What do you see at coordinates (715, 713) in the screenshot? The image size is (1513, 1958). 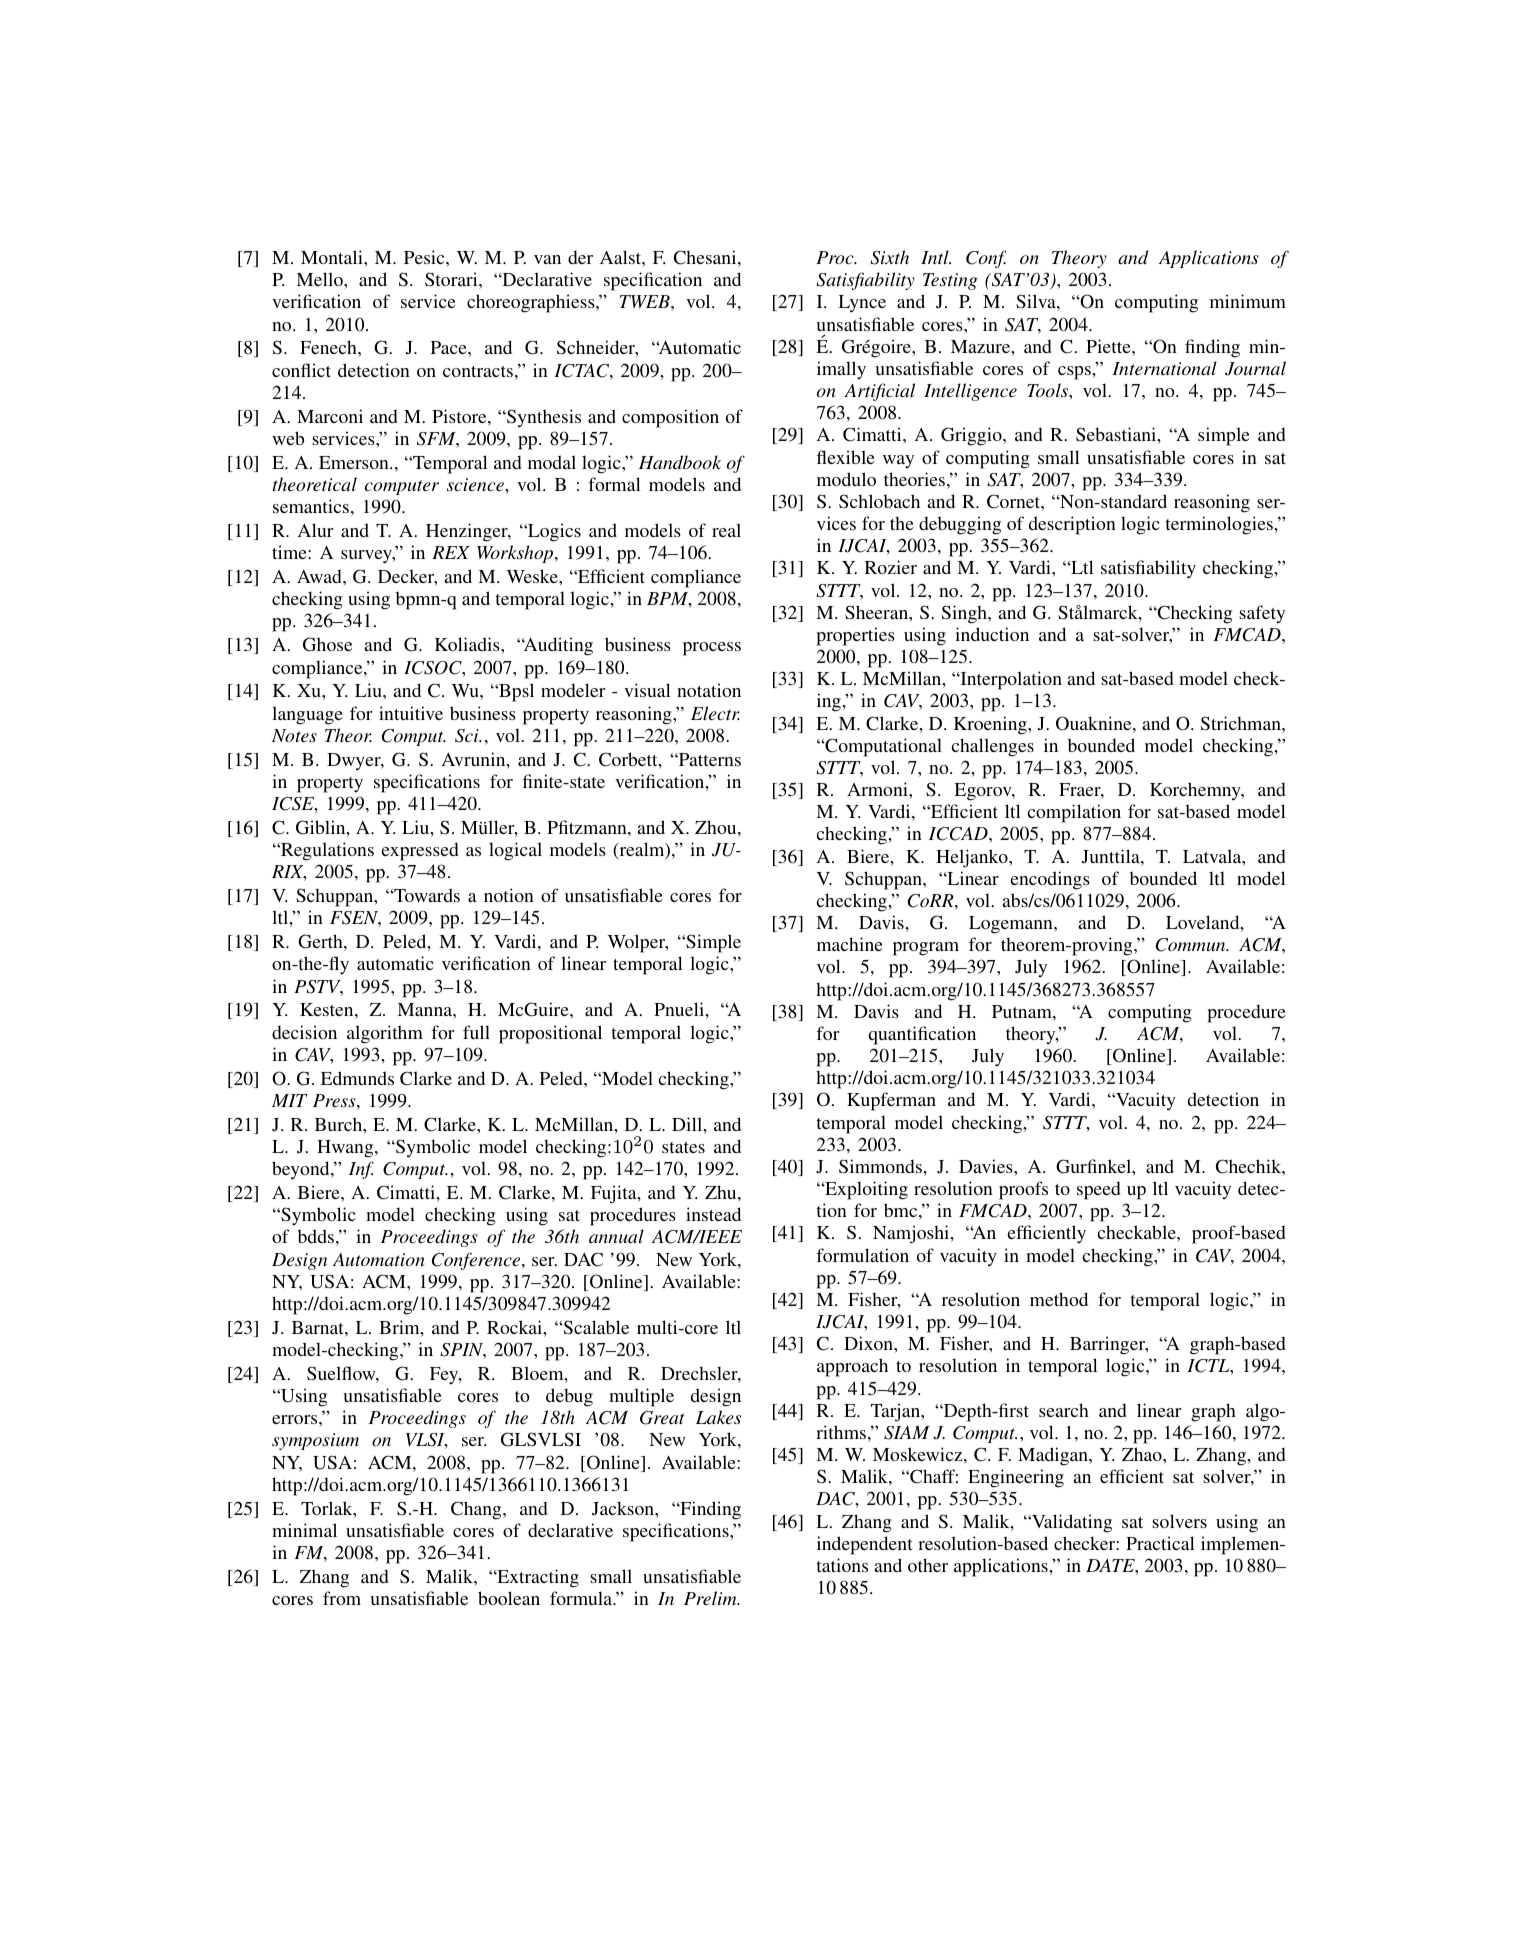 I see `Electr` at bounding box center [715, 713].
